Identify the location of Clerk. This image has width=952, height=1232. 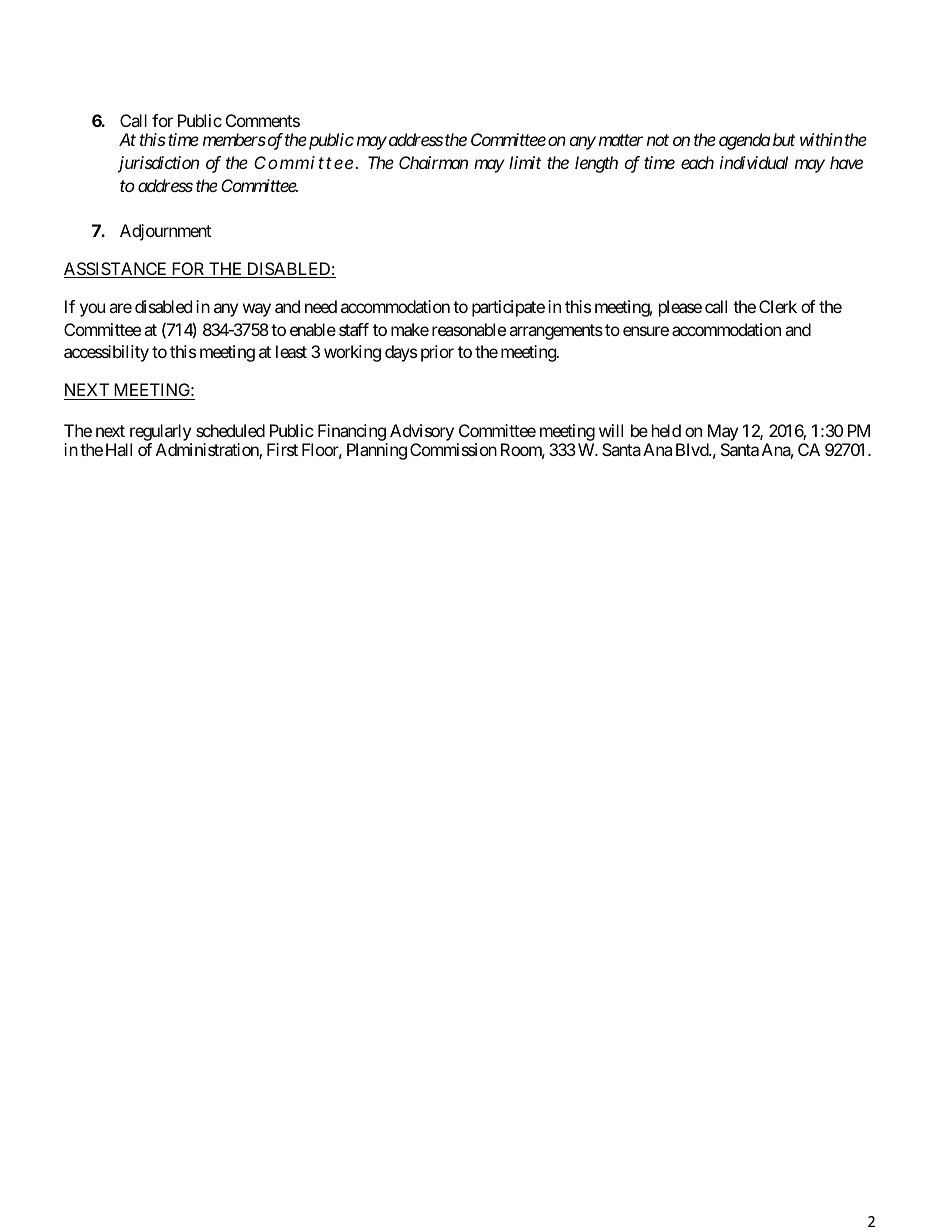
(778, 306).
